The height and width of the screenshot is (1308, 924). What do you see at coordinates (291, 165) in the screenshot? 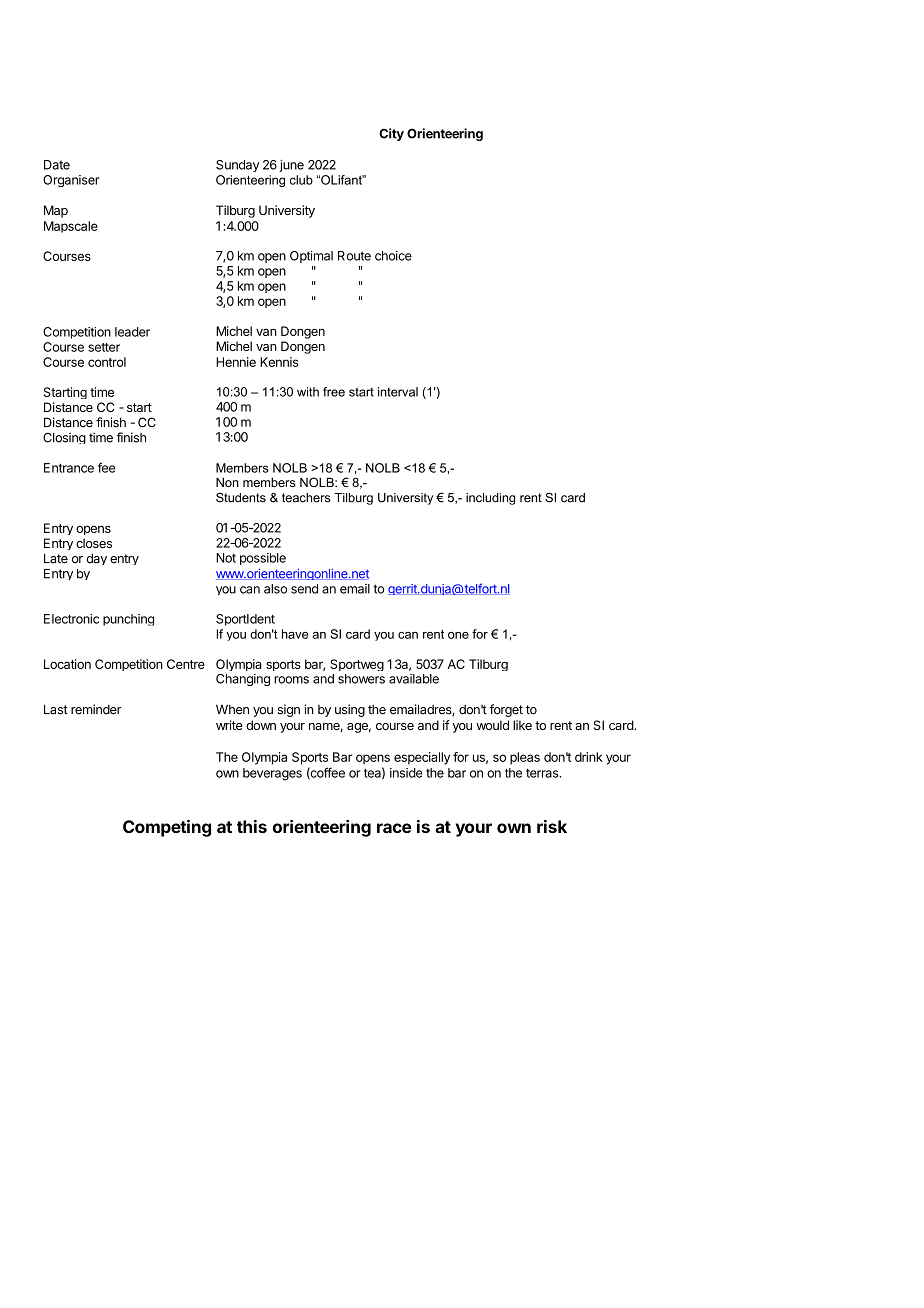
I see `june` at bounding box center [291, 165].
